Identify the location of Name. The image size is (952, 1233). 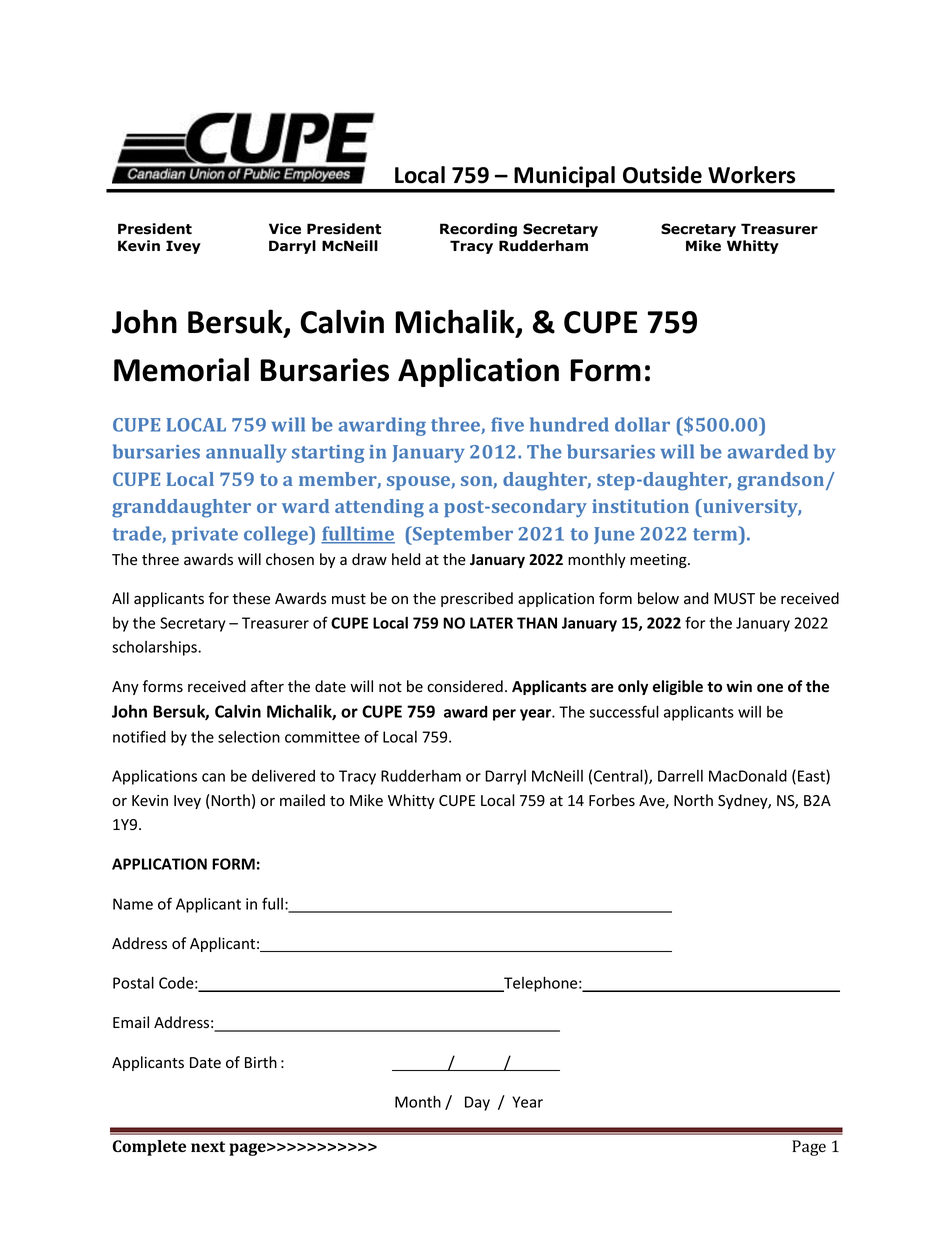
(133, 904).
